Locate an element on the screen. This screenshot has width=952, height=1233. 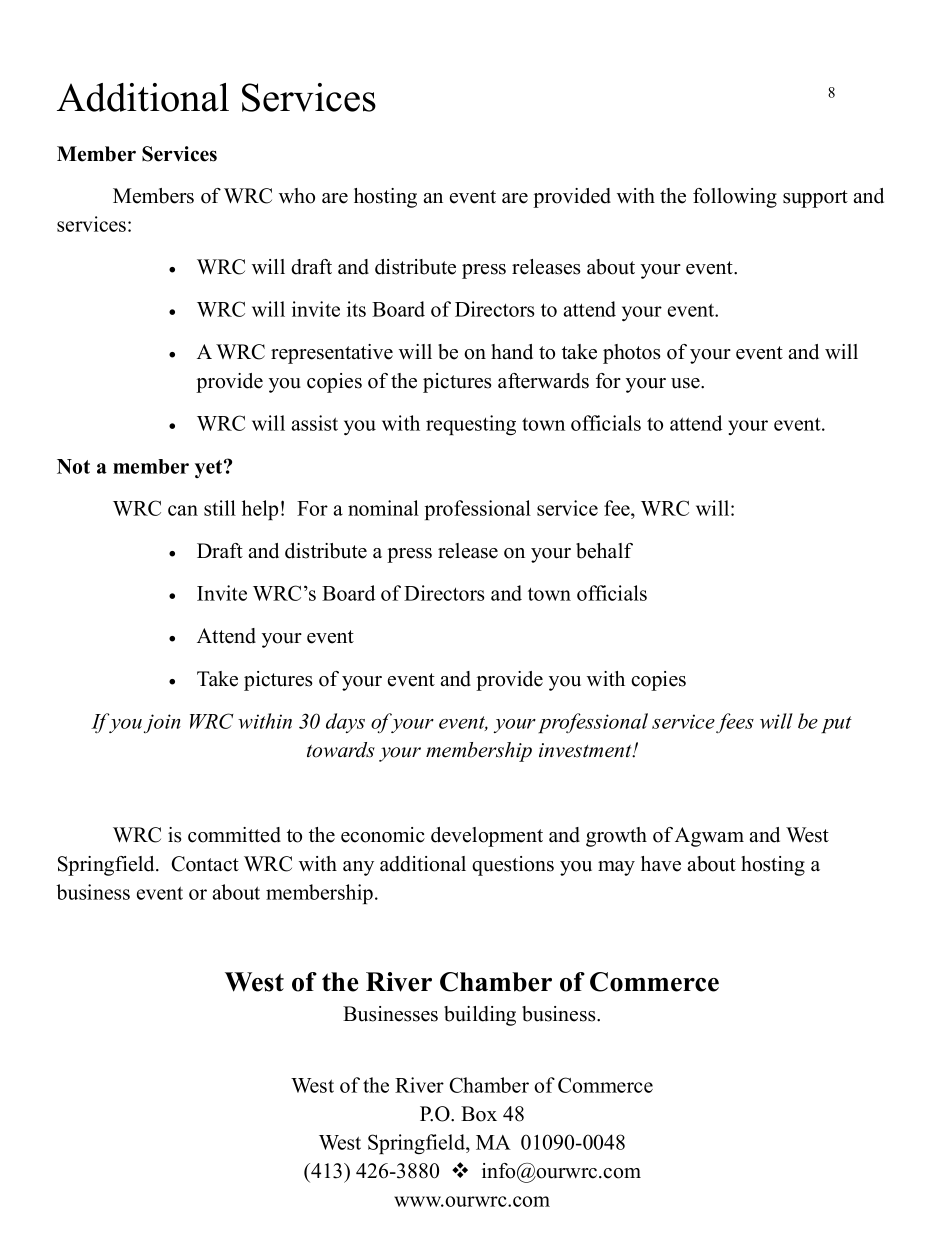
fees is located at coordinates (735, 723).
